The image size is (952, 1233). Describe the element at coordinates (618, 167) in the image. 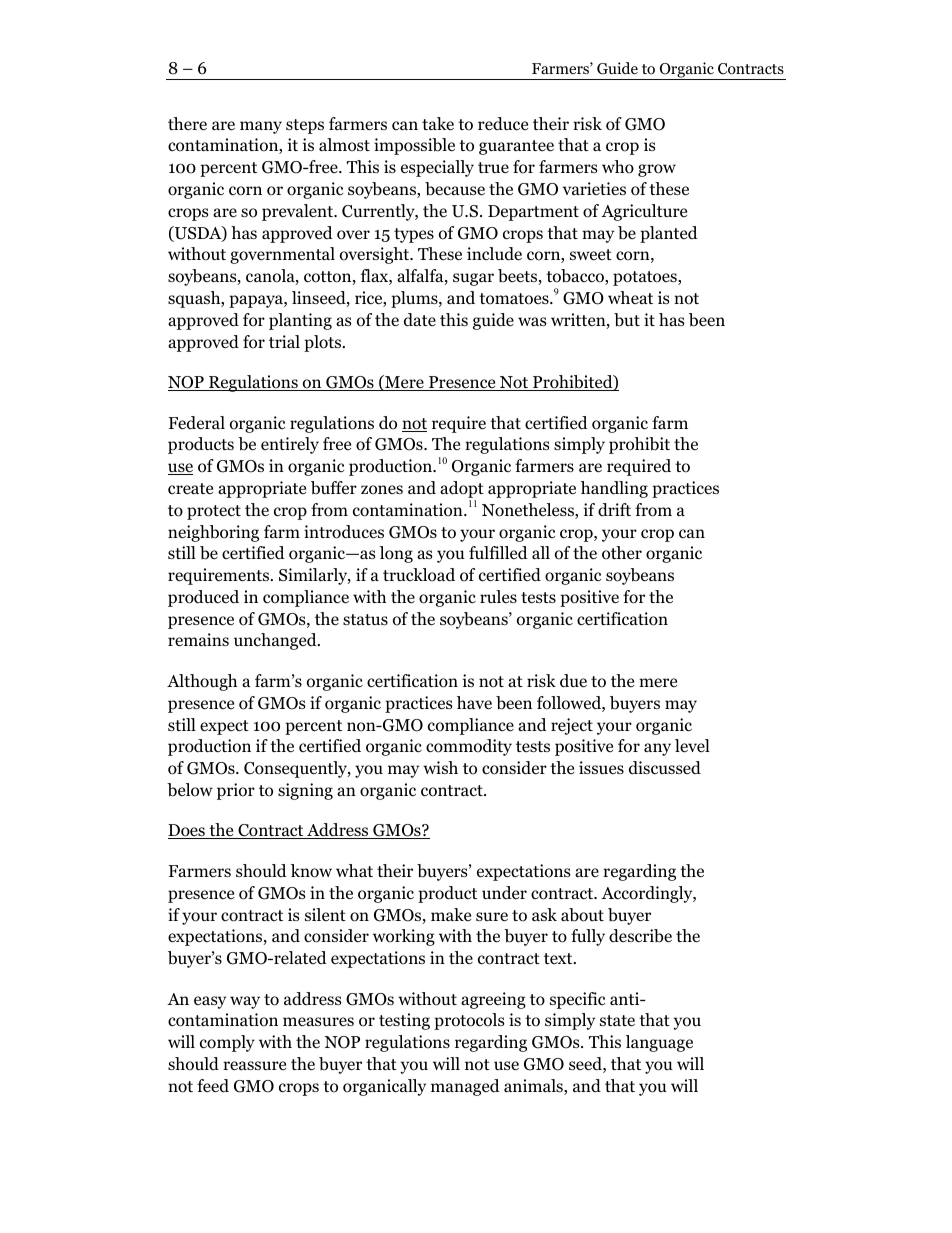

I see `who` at that location.
